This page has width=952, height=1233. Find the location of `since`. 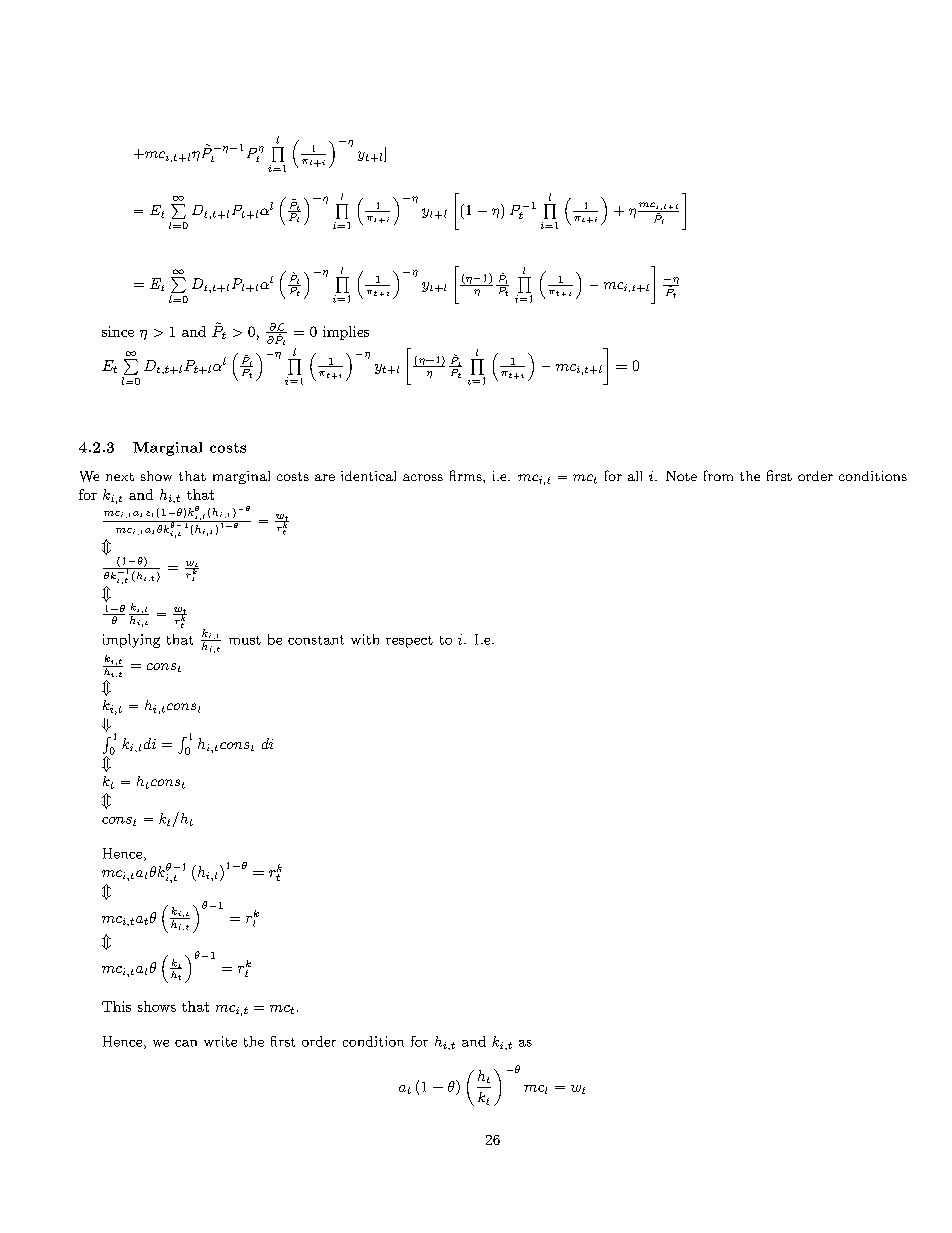

since is located at coordinates (118, 331).
